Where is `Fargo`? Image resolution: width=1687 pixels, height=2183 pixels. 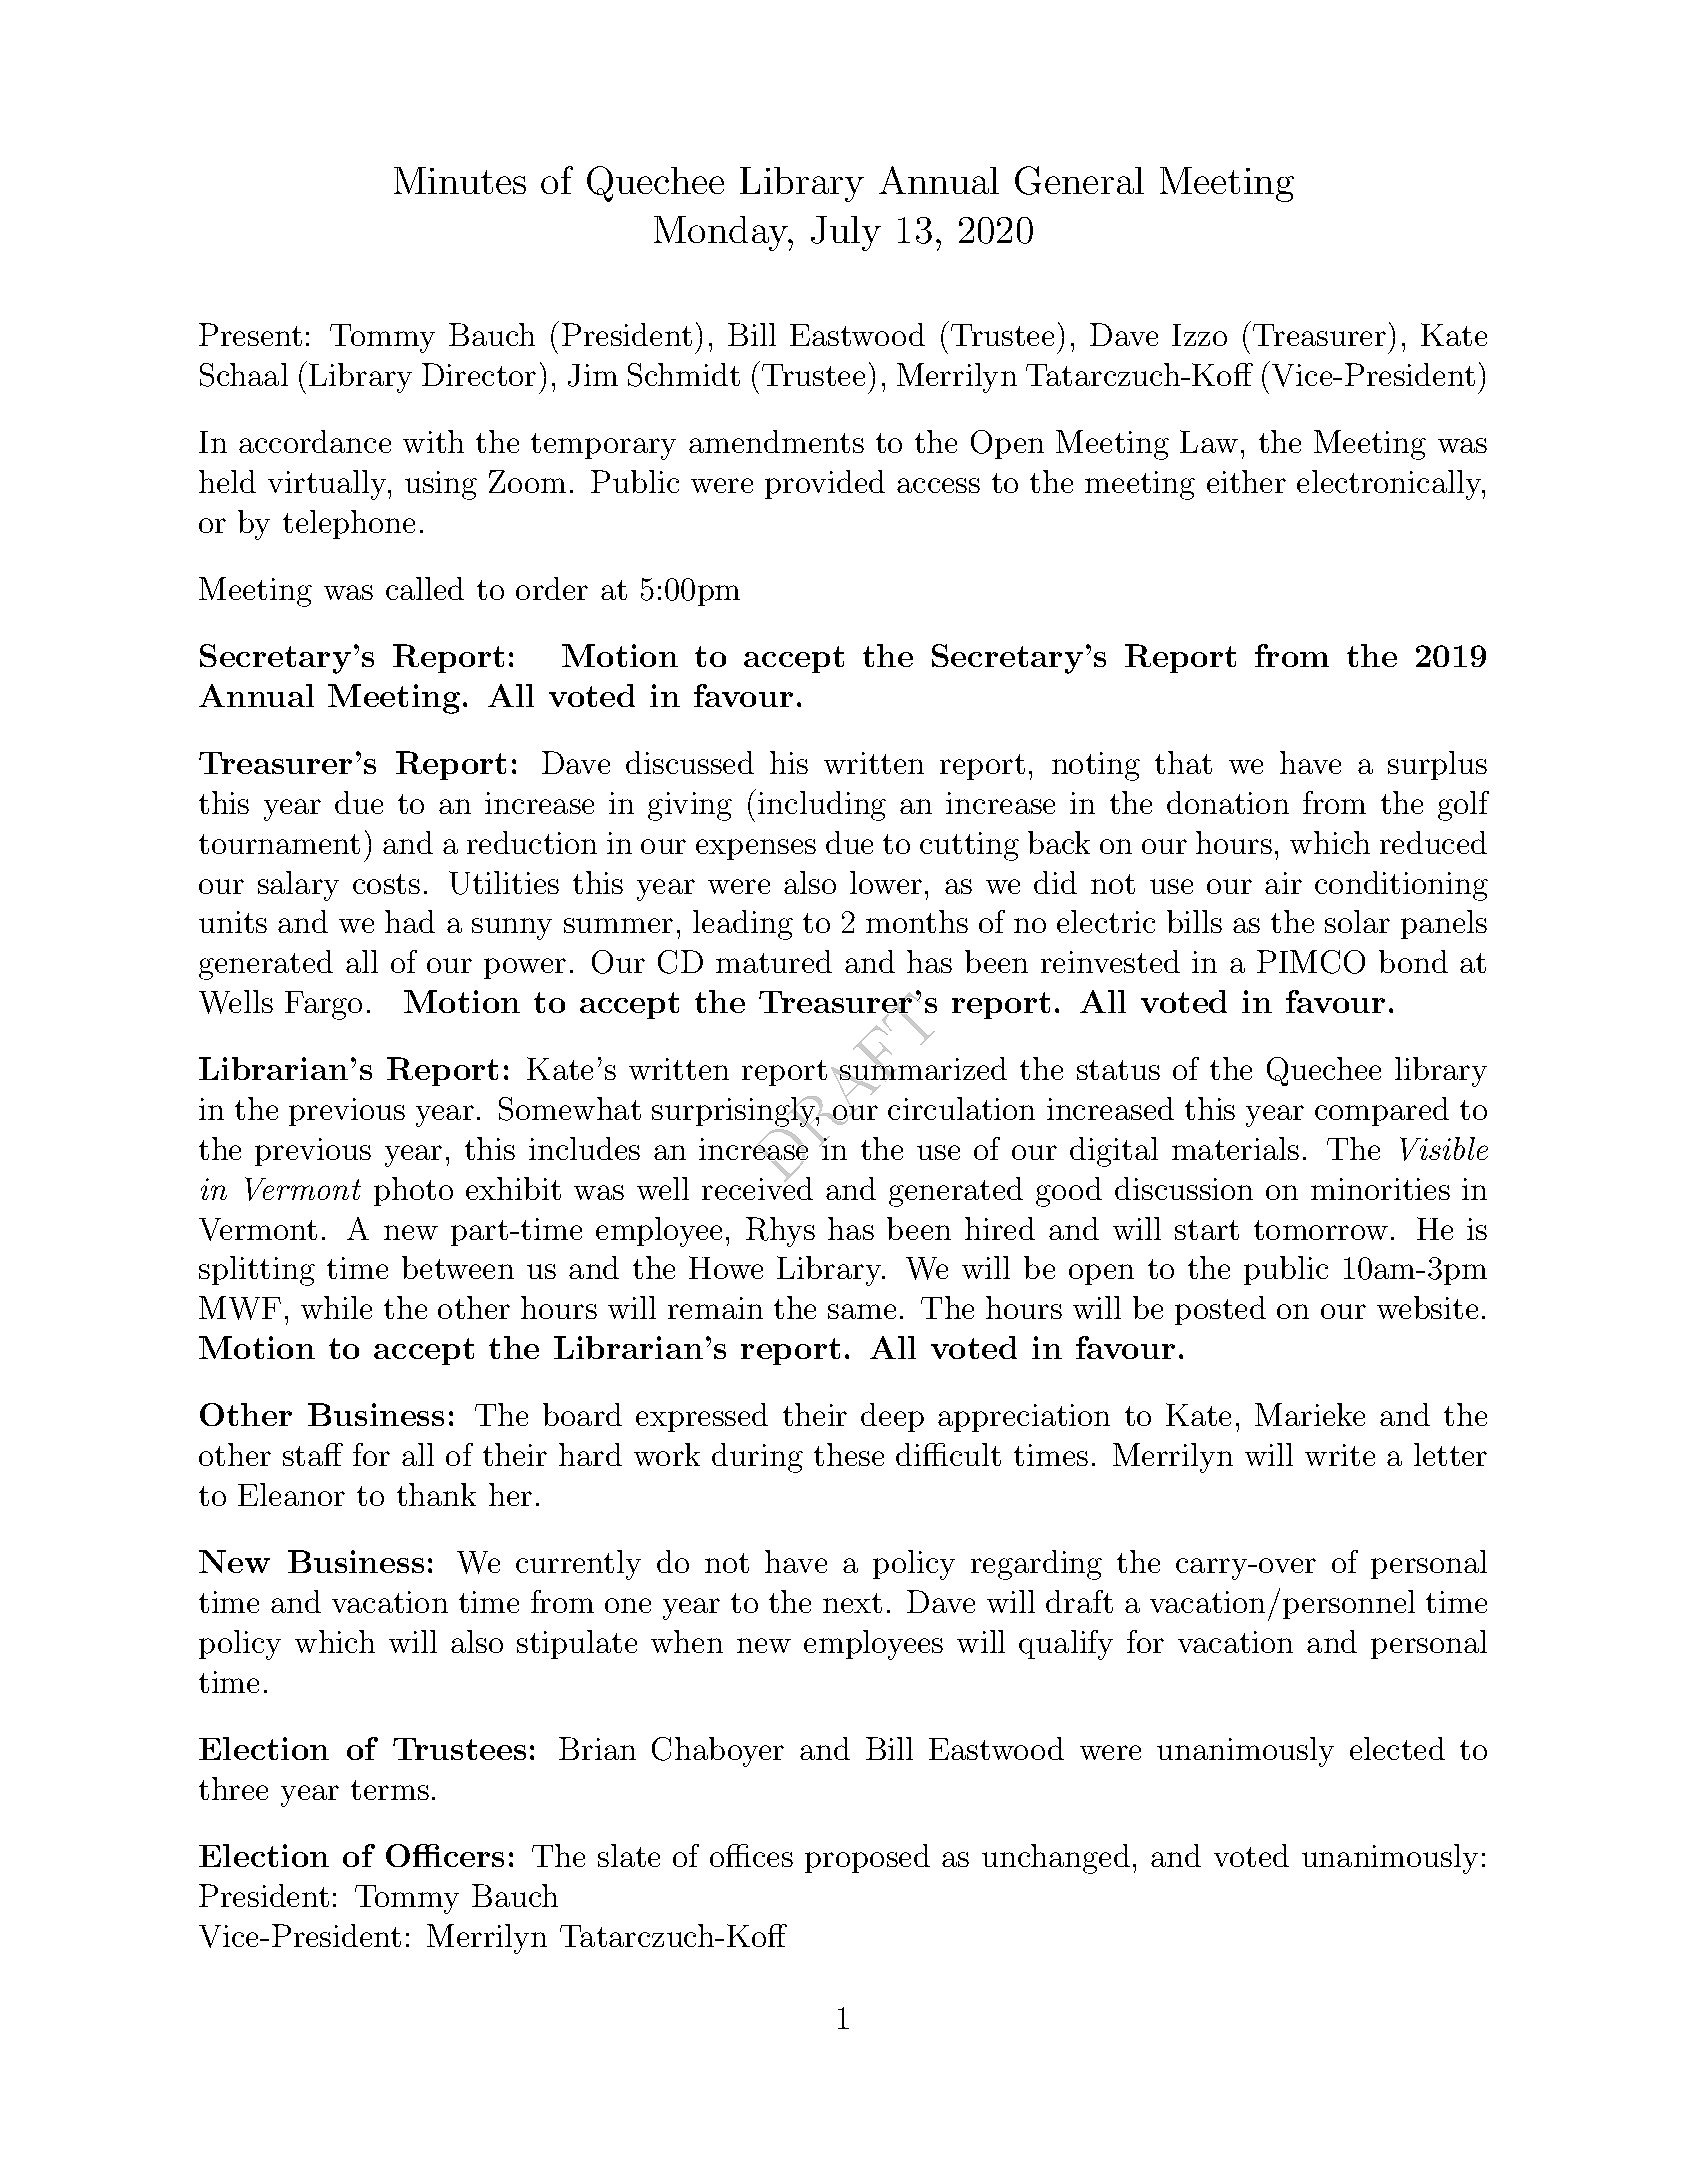
Fargo is located at coordinates (323, 1005).
